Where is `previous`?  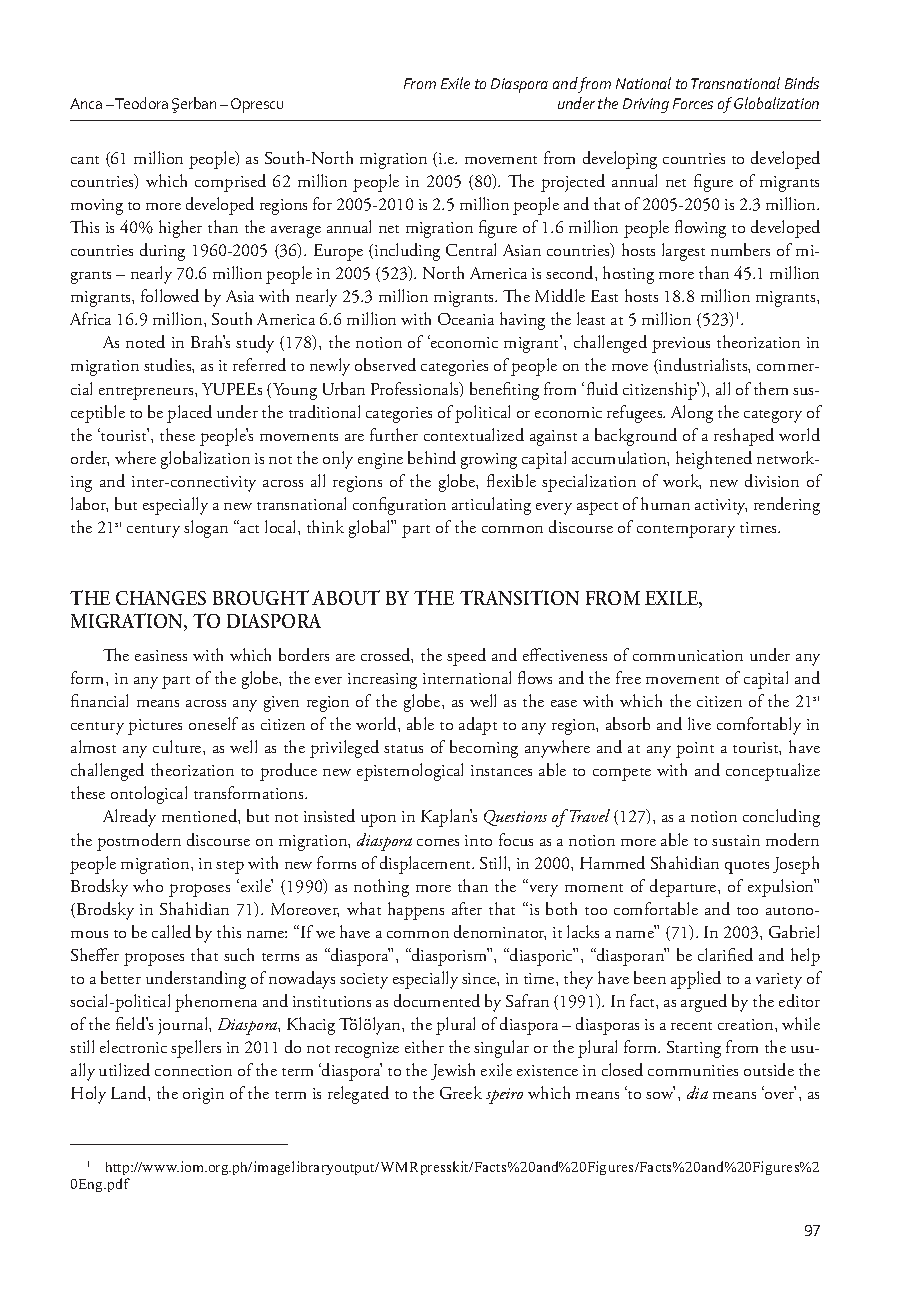
previous is located at coordinates (681, 345).
